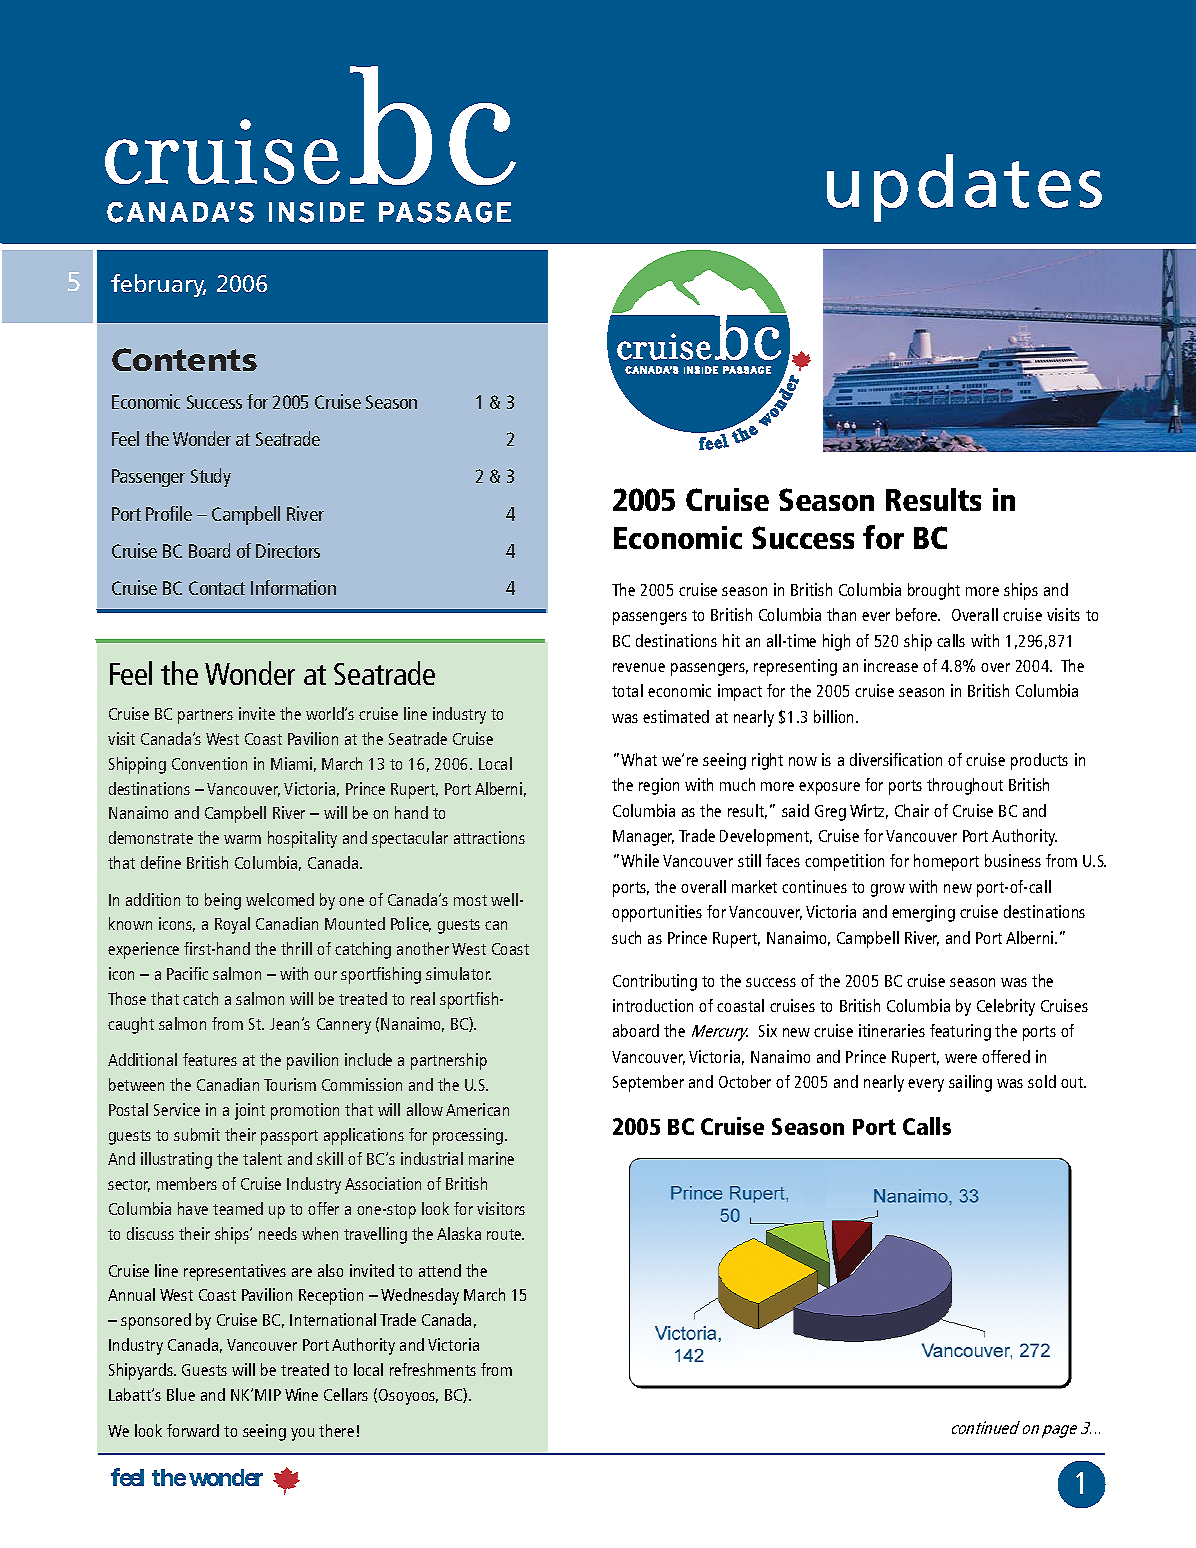 The image size is (1196, 1548). What do you see at coordinates (964, 188) in the page?
I see `updates` at bounding box center [964, 188].
